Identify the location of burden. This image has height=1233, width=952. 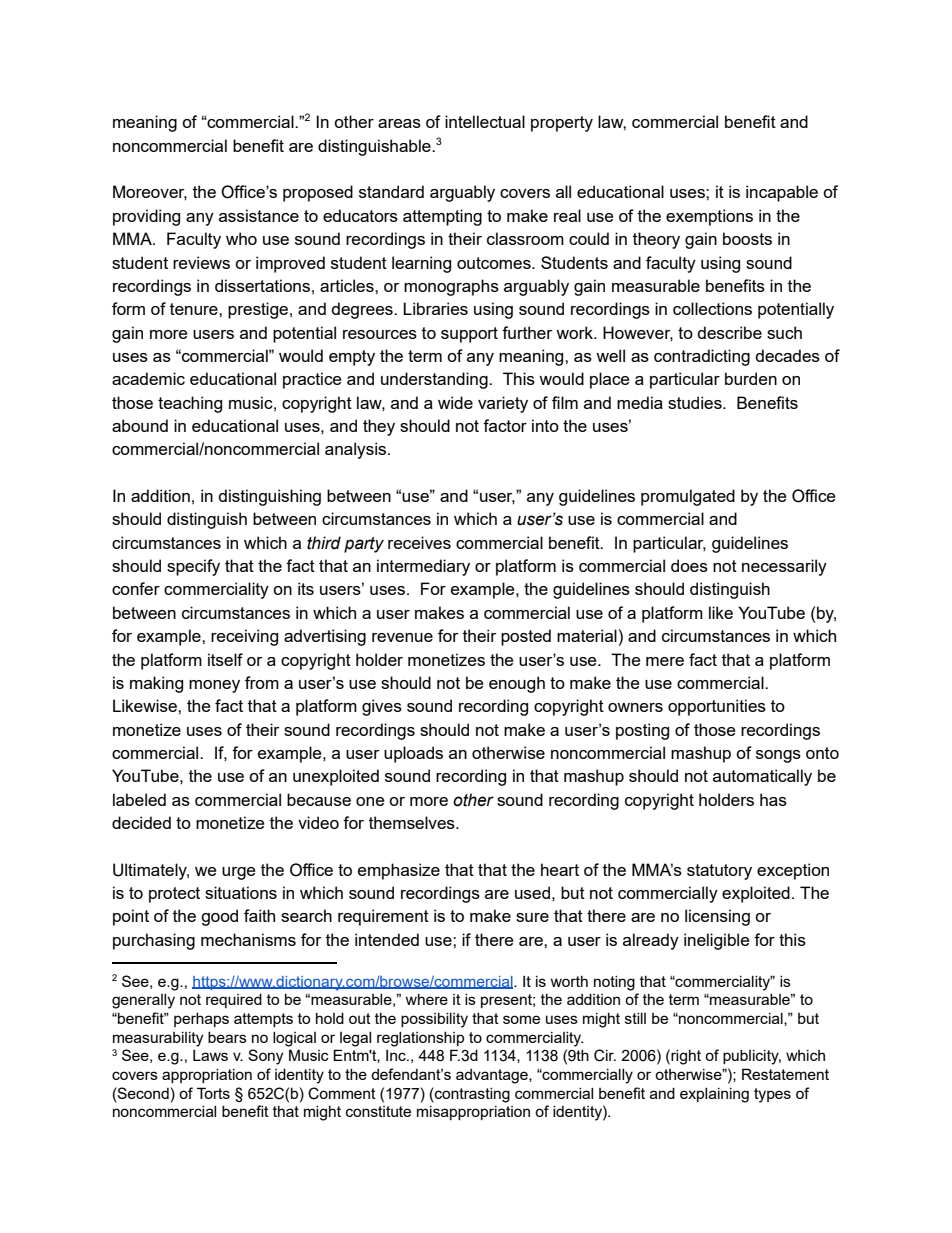
(751, 378).
